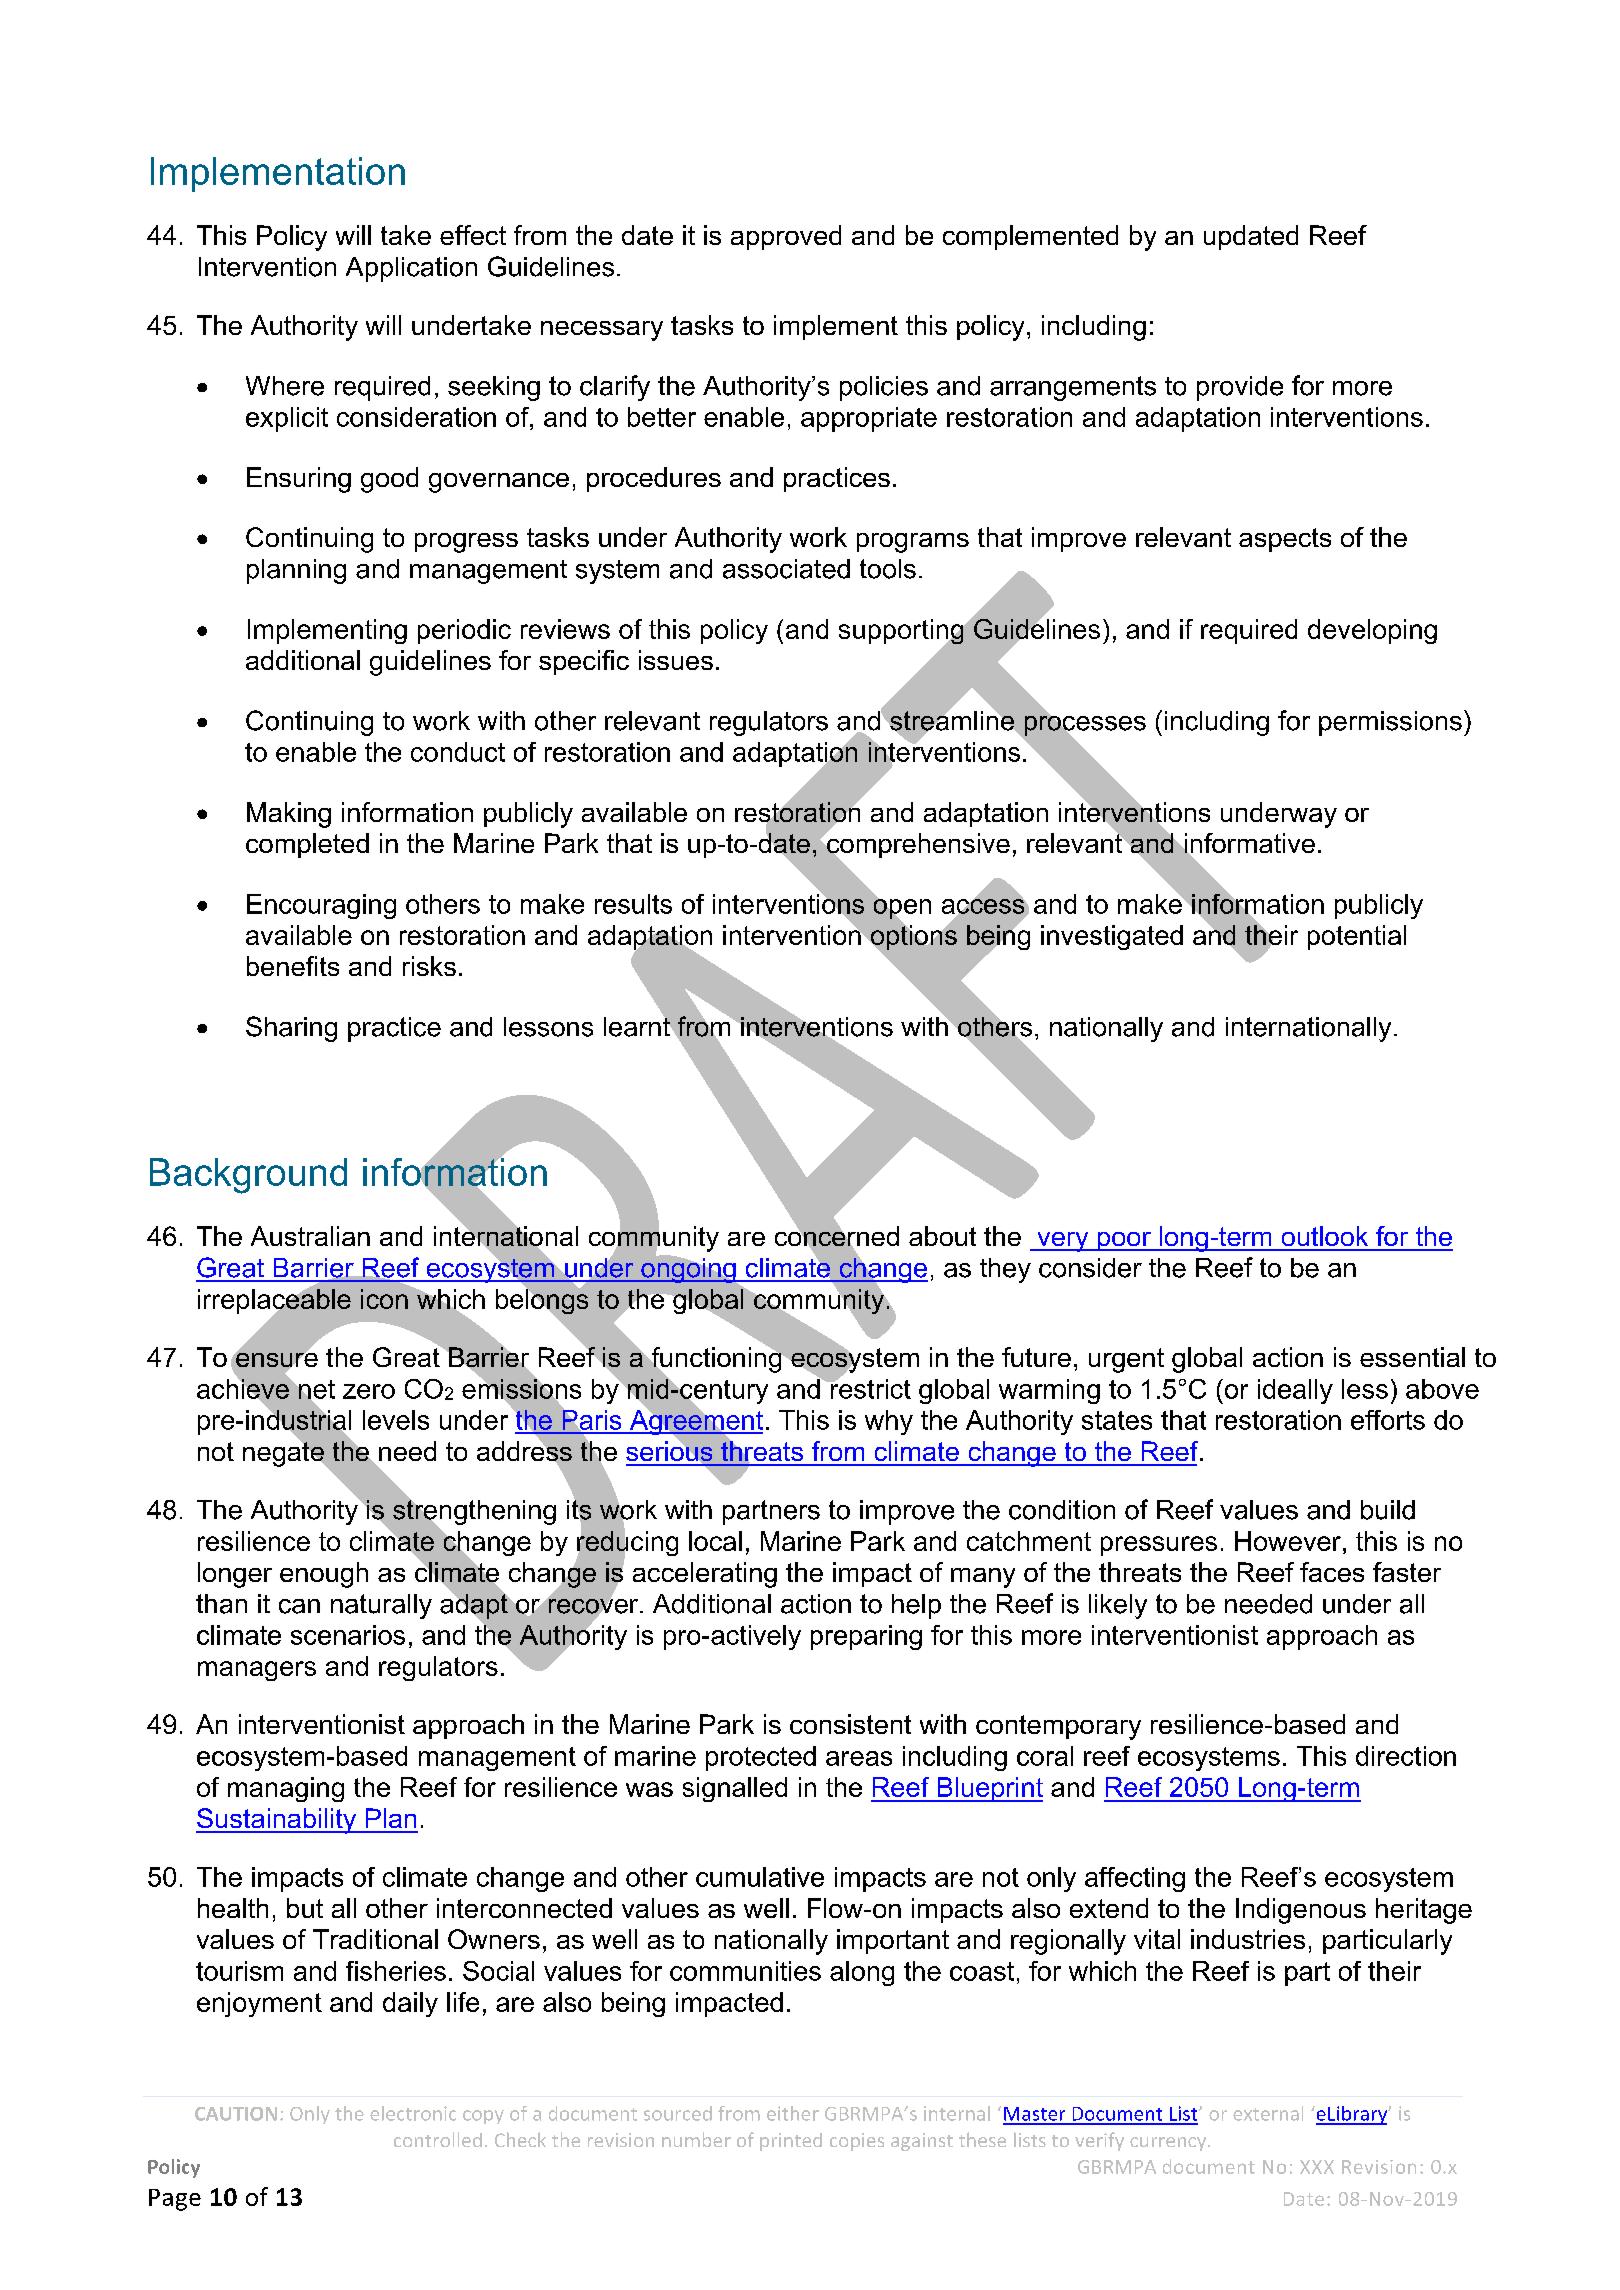 The width and height of the document is (1620, 2290). I want to click on potential, so click(1357, 937).
